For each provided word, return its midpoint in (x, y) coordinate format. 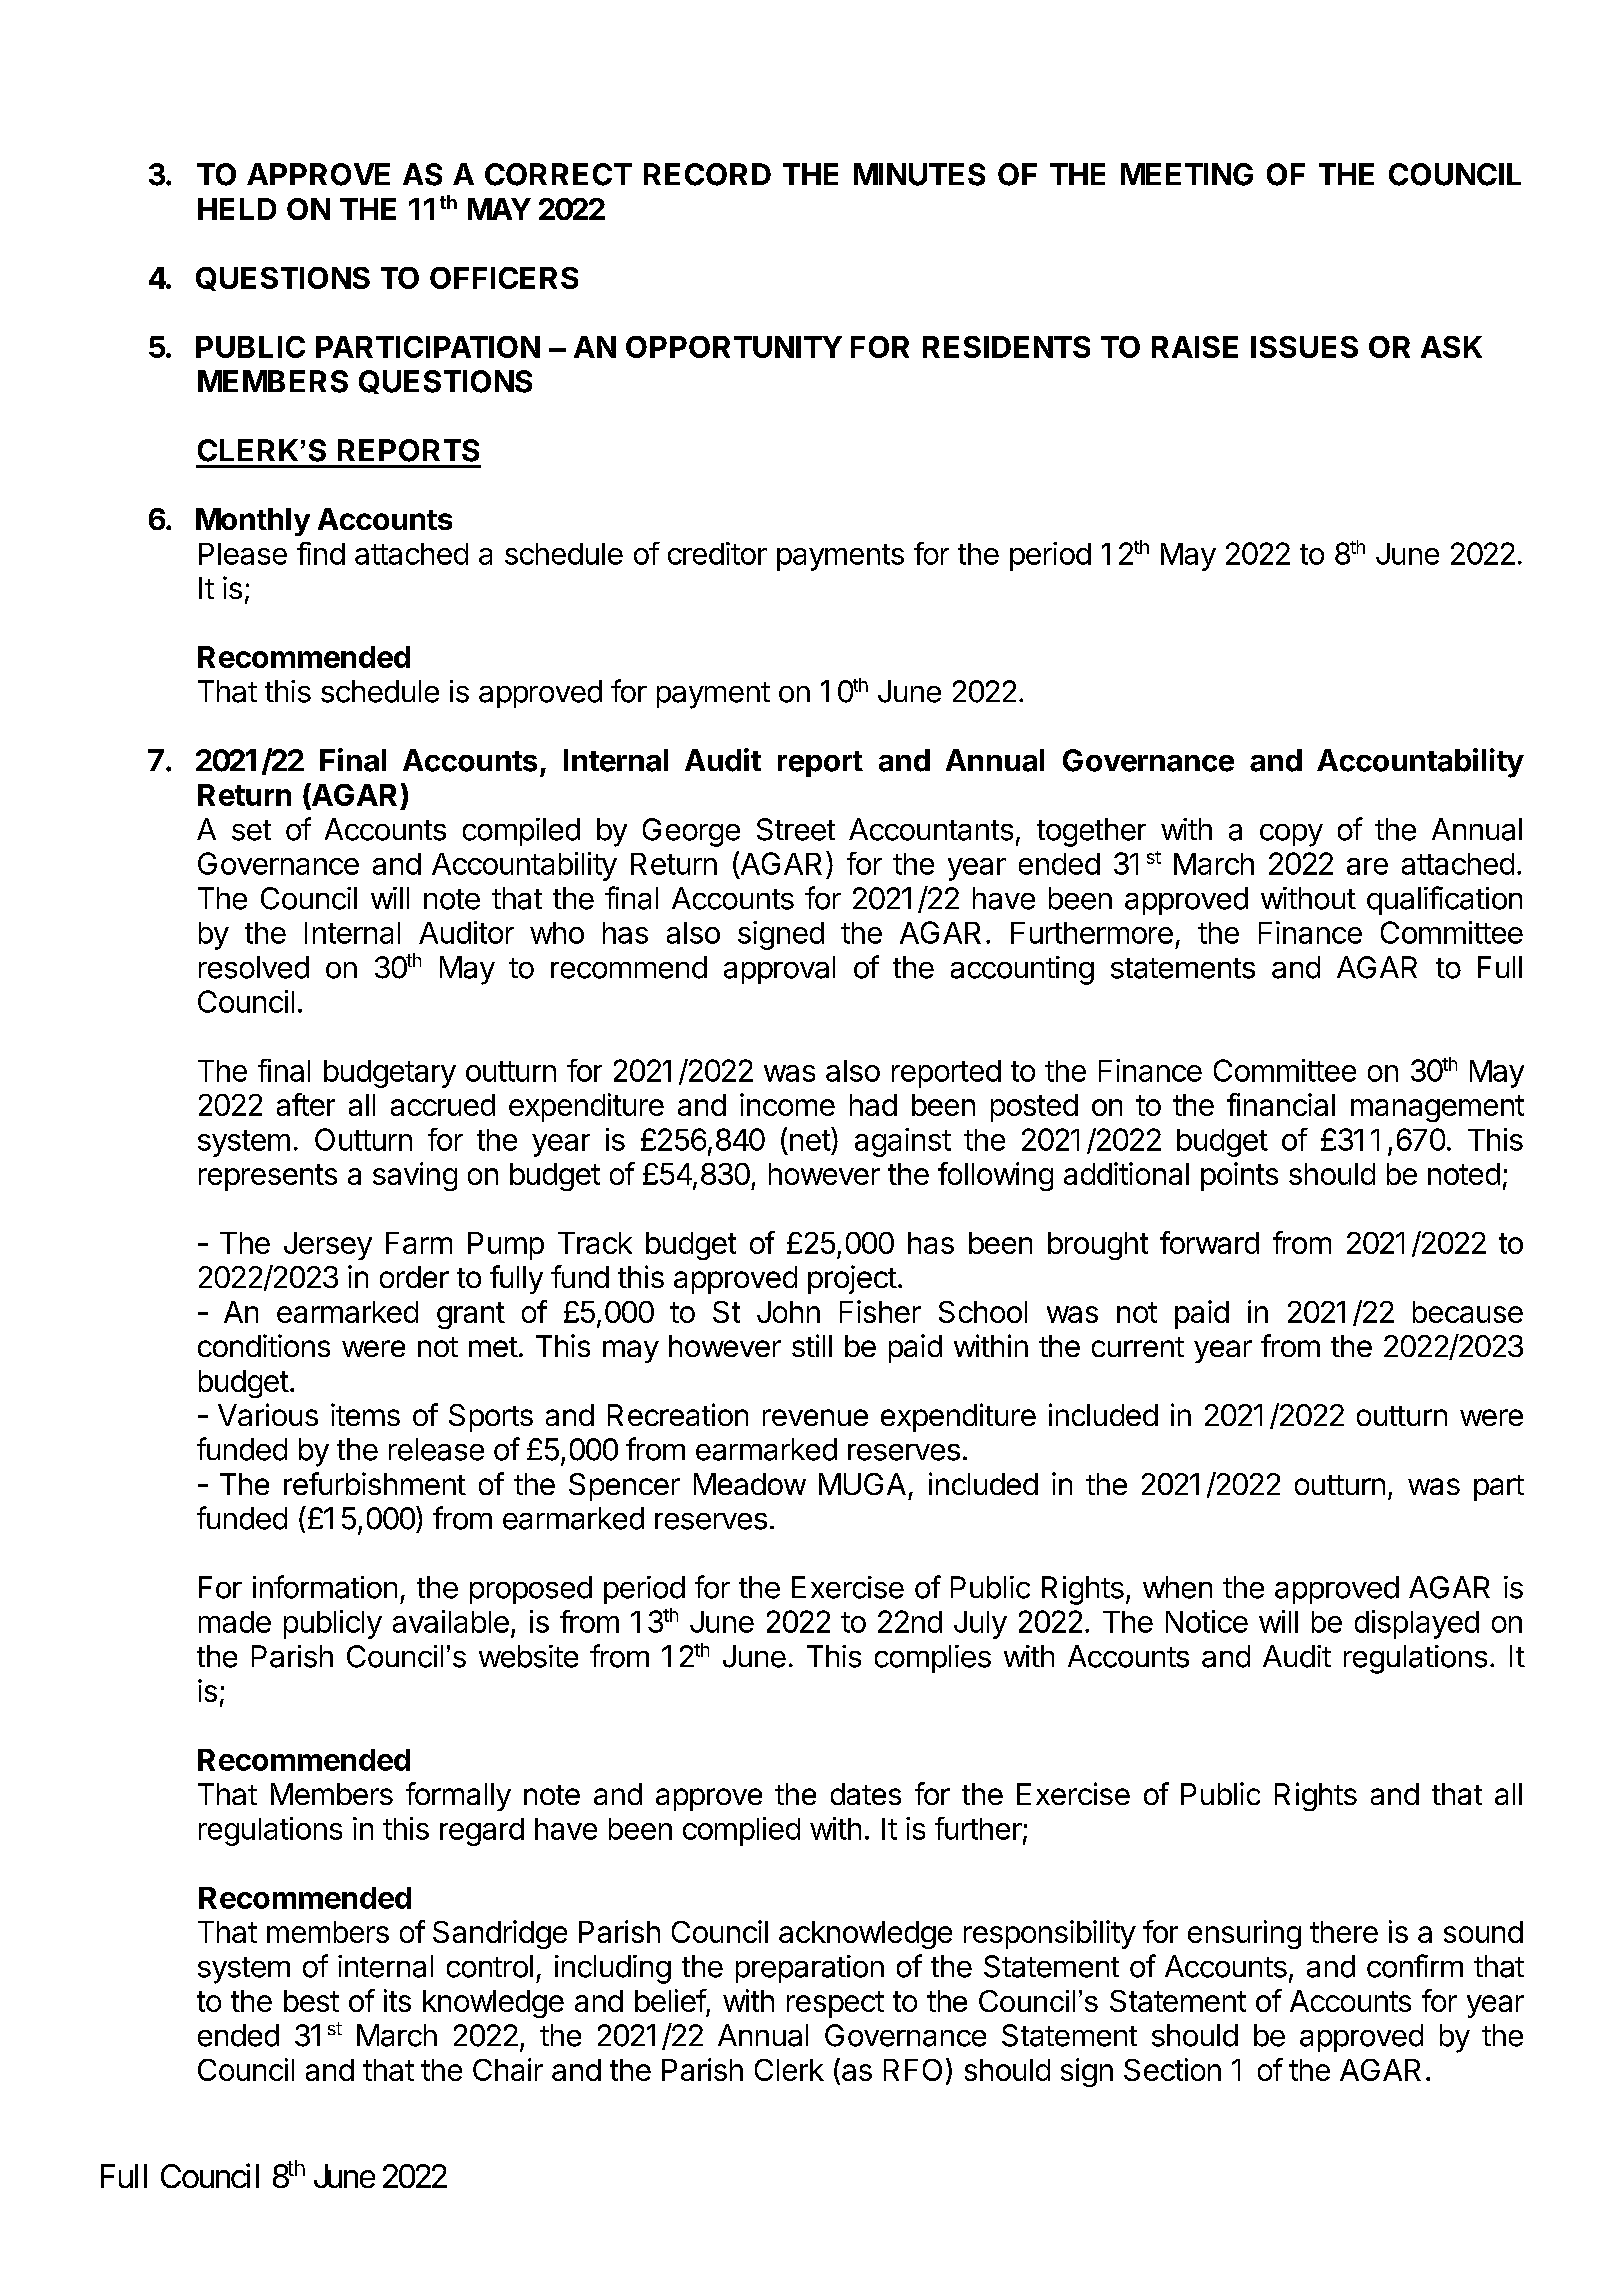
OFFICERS (504, 278)
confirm (1415, 1966)
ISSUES (1304, 347)
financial (1281, 1104)
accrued (443, 1105)
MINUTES (919, 174)
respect (835, 2004)
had (873, 1105)
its (397, 2000)
